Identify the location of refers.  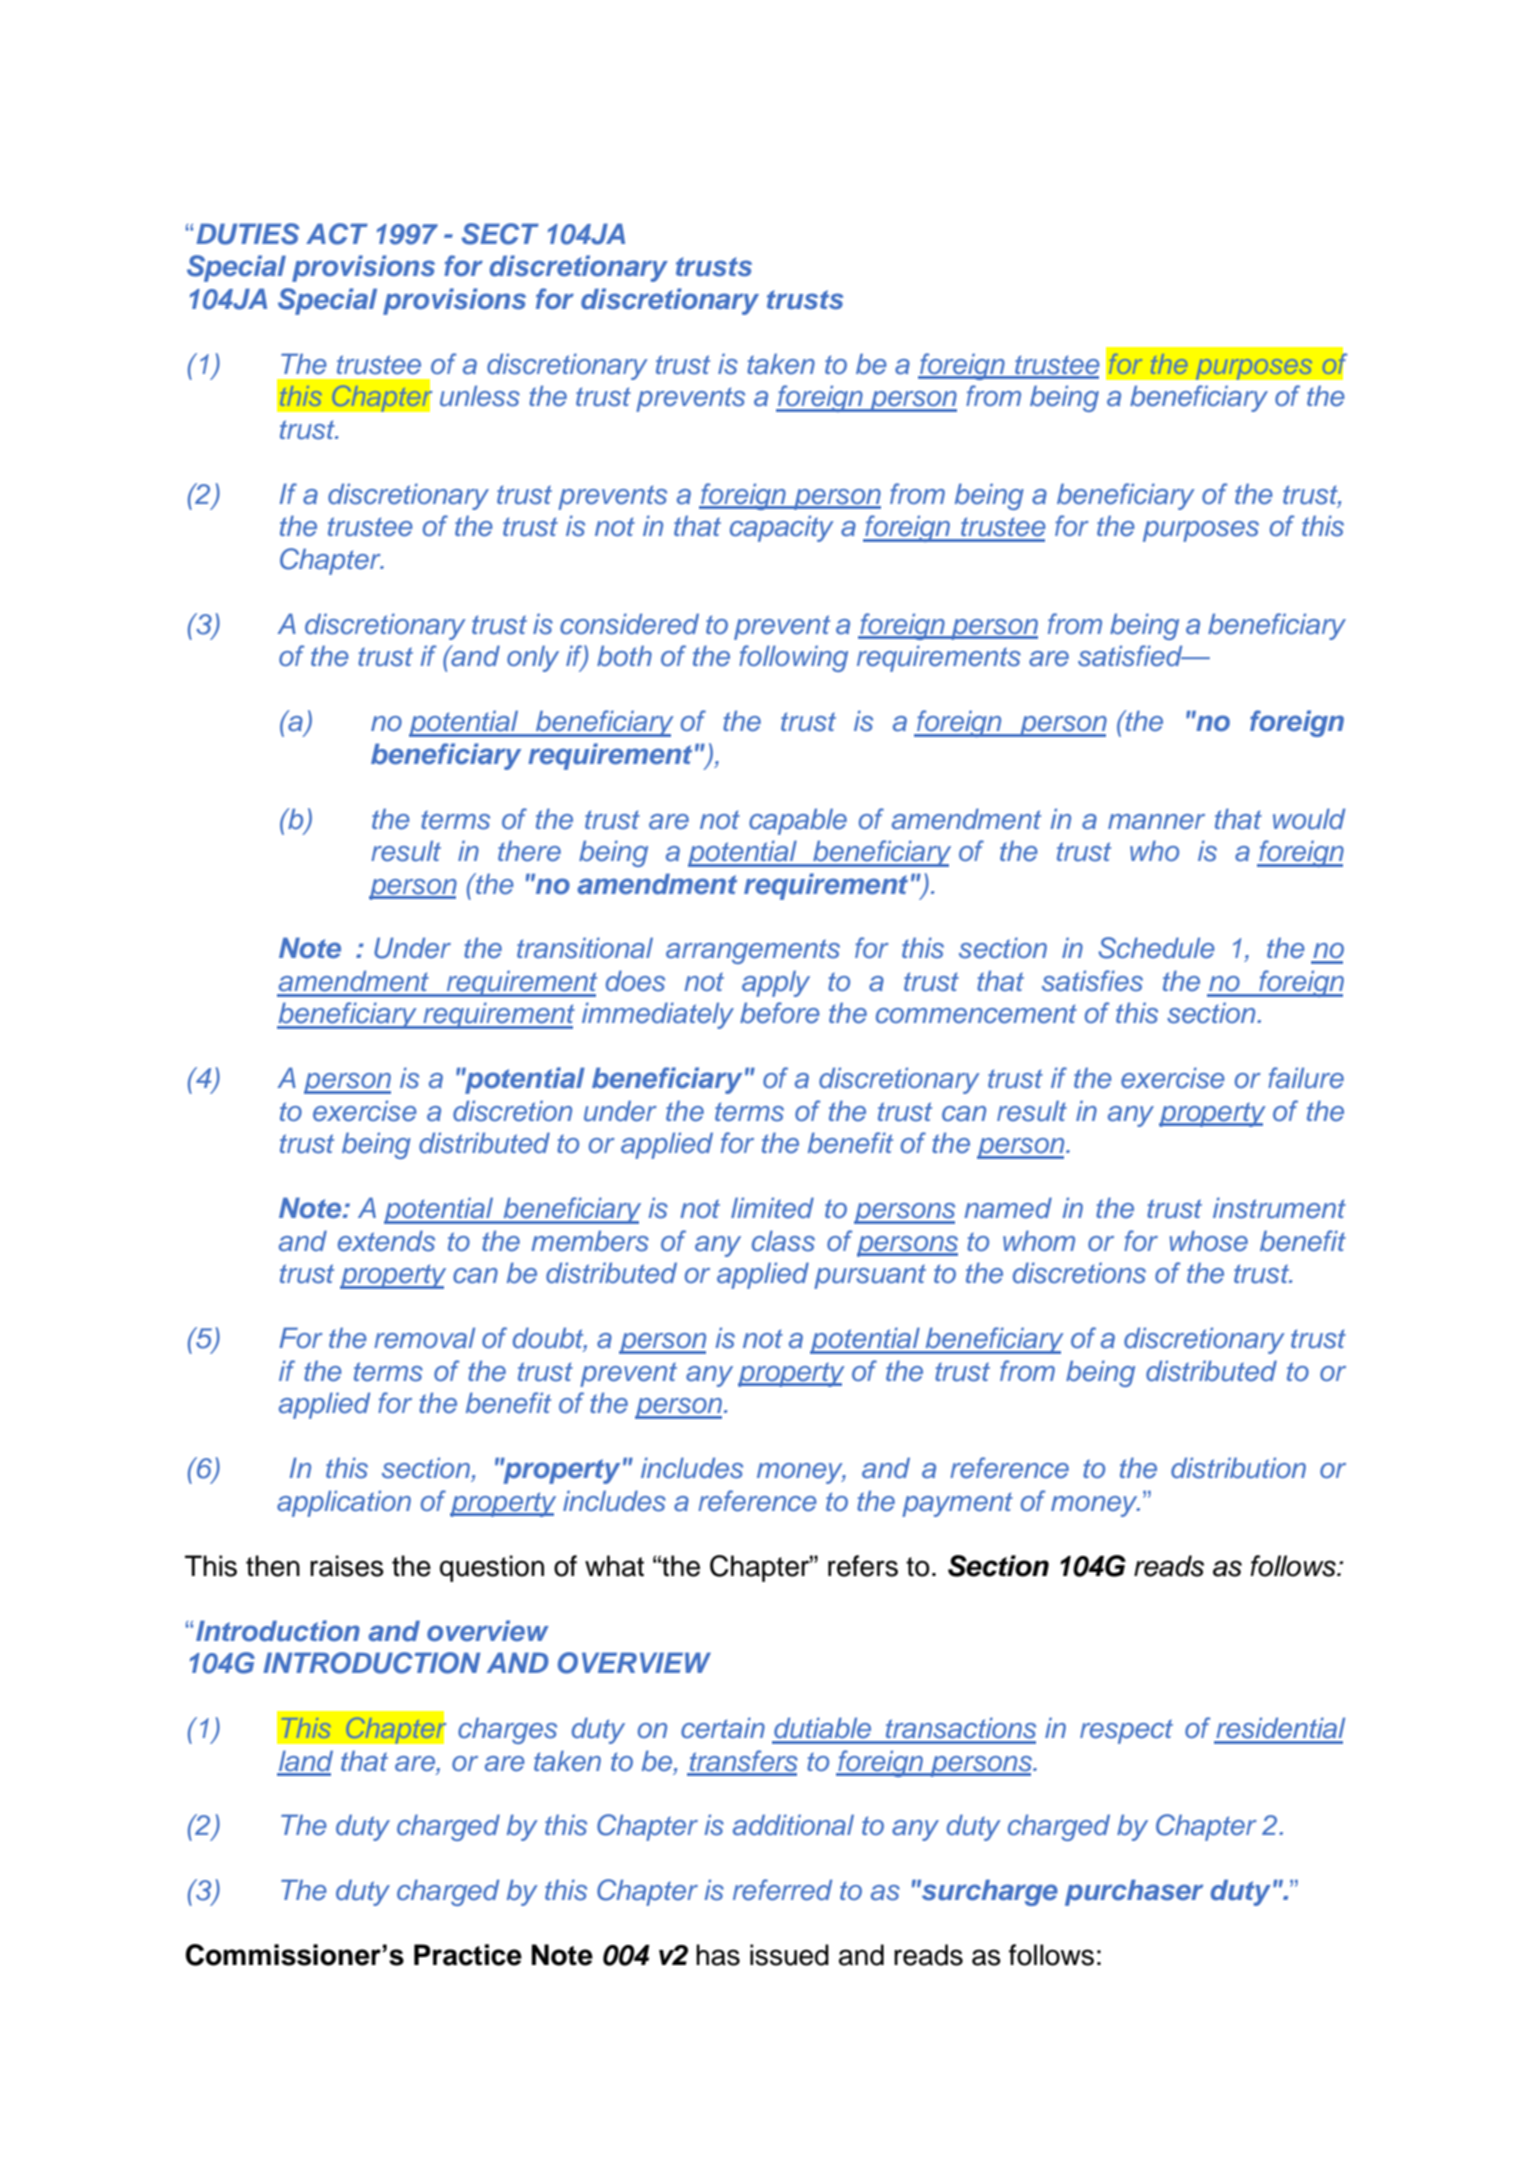
(863, 1566).
